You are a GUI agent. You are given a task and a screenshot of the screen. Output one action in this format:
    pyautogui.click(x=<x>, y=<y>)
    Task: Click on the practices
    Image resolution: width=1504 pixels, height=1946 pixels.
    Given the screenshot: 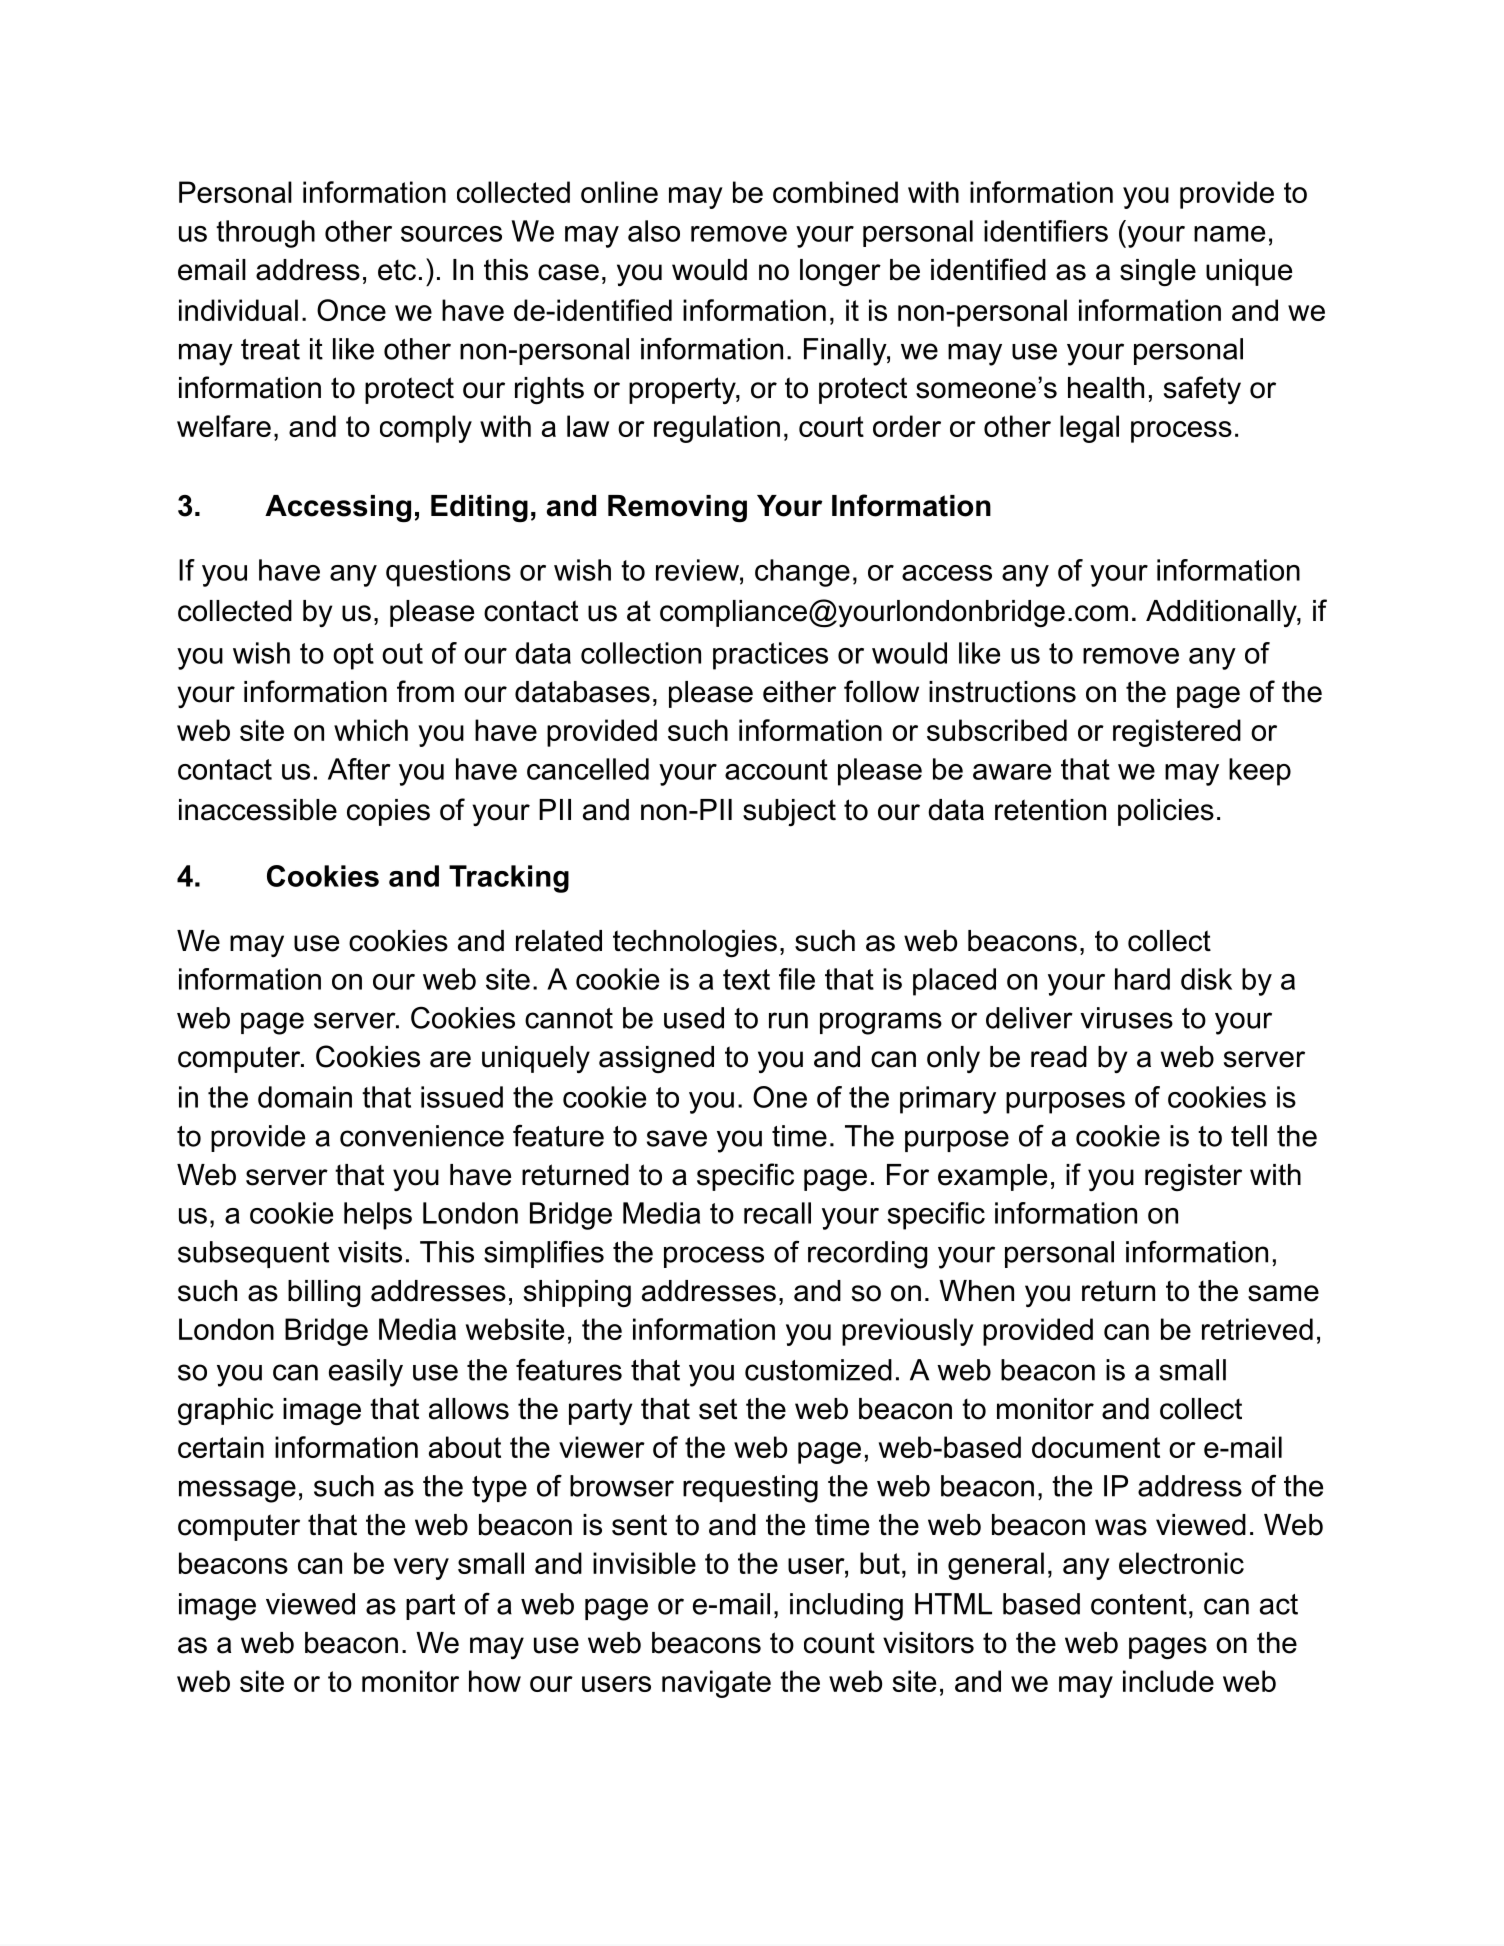 What is the action you would take?
    pyautogui.click(x=770, y=656)
